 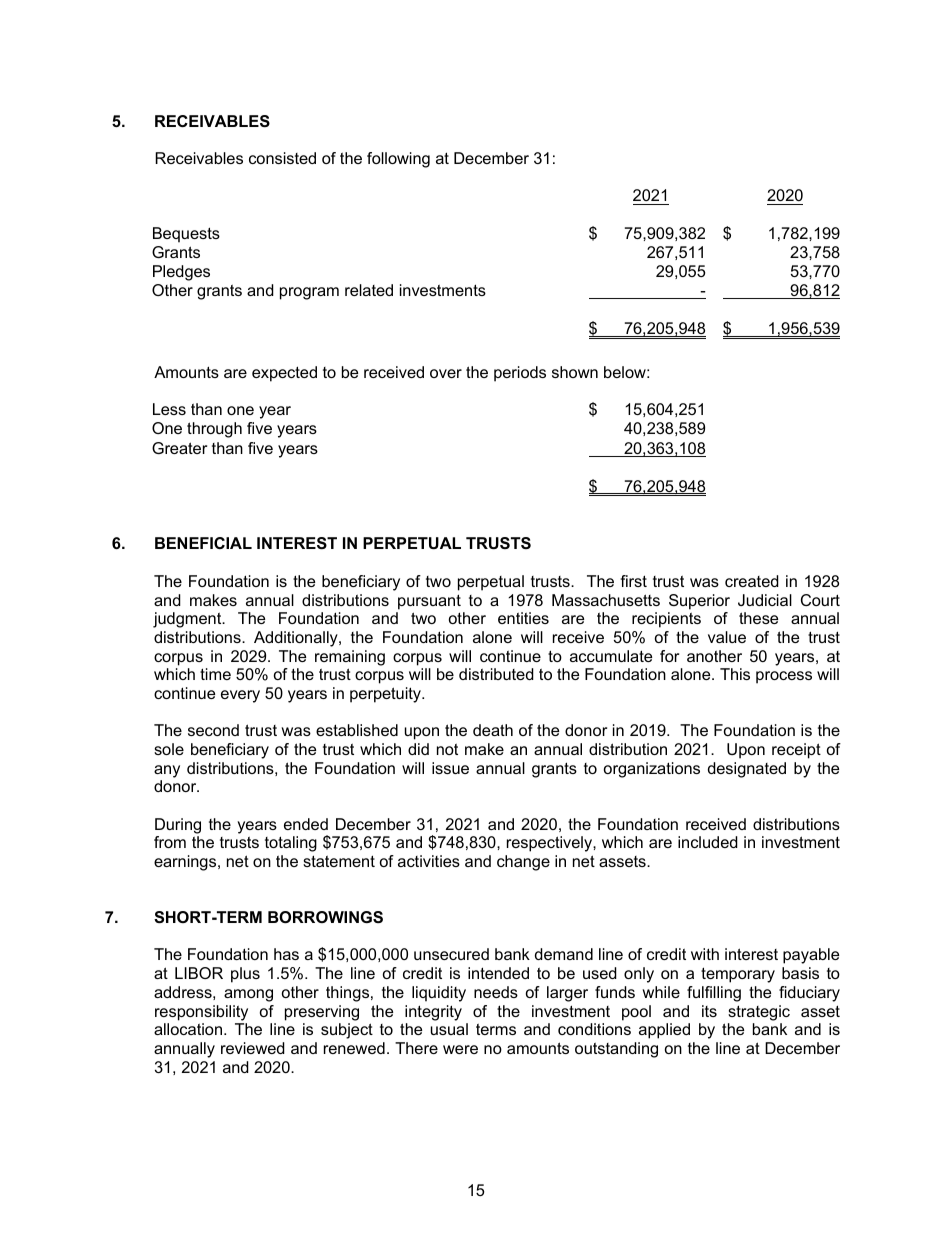 What do you see at coordinates (398, 160) in the image?
I see `following` at bounding box center [398, 160].
